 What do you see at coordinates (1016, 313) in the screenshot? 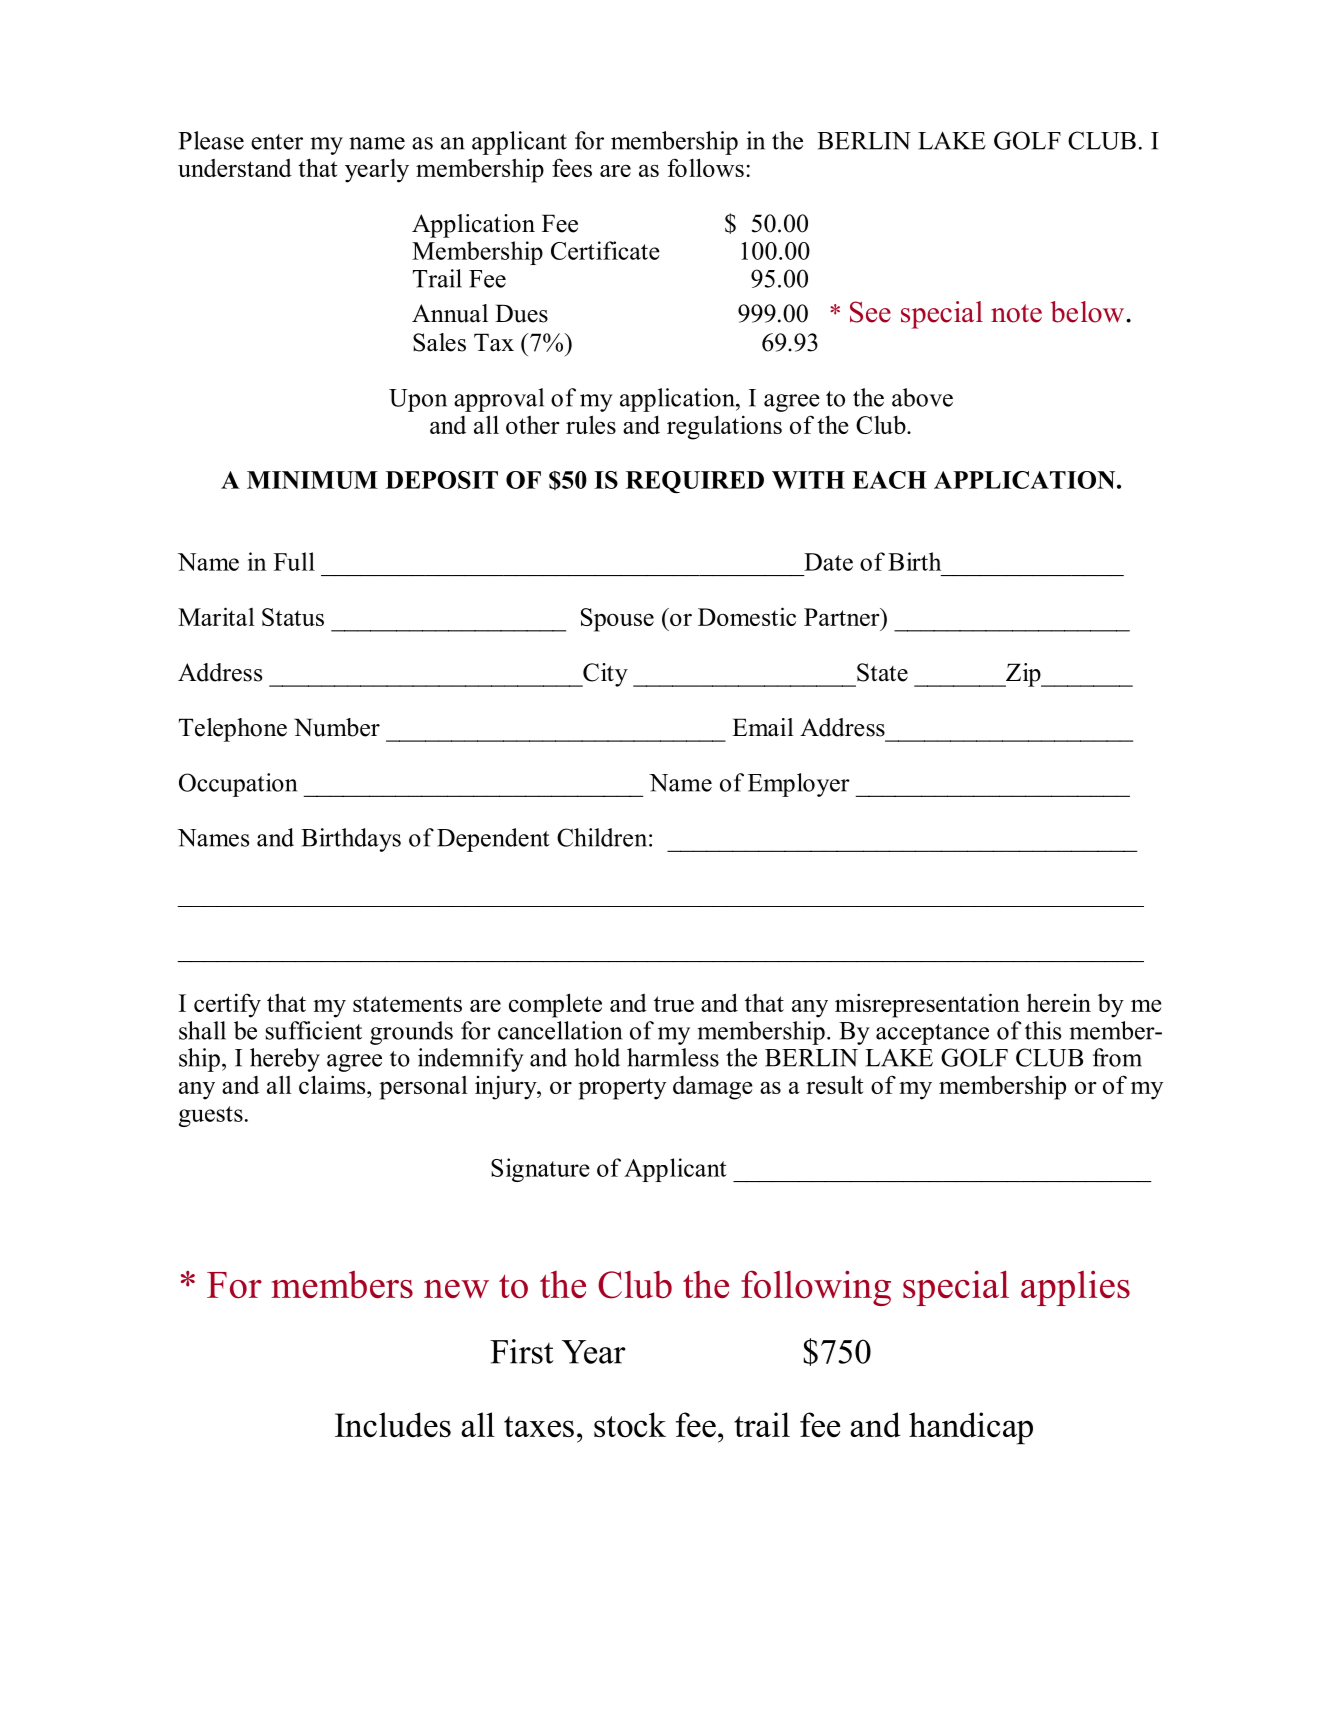
I see `note` at bounding box center [1016, 313].
